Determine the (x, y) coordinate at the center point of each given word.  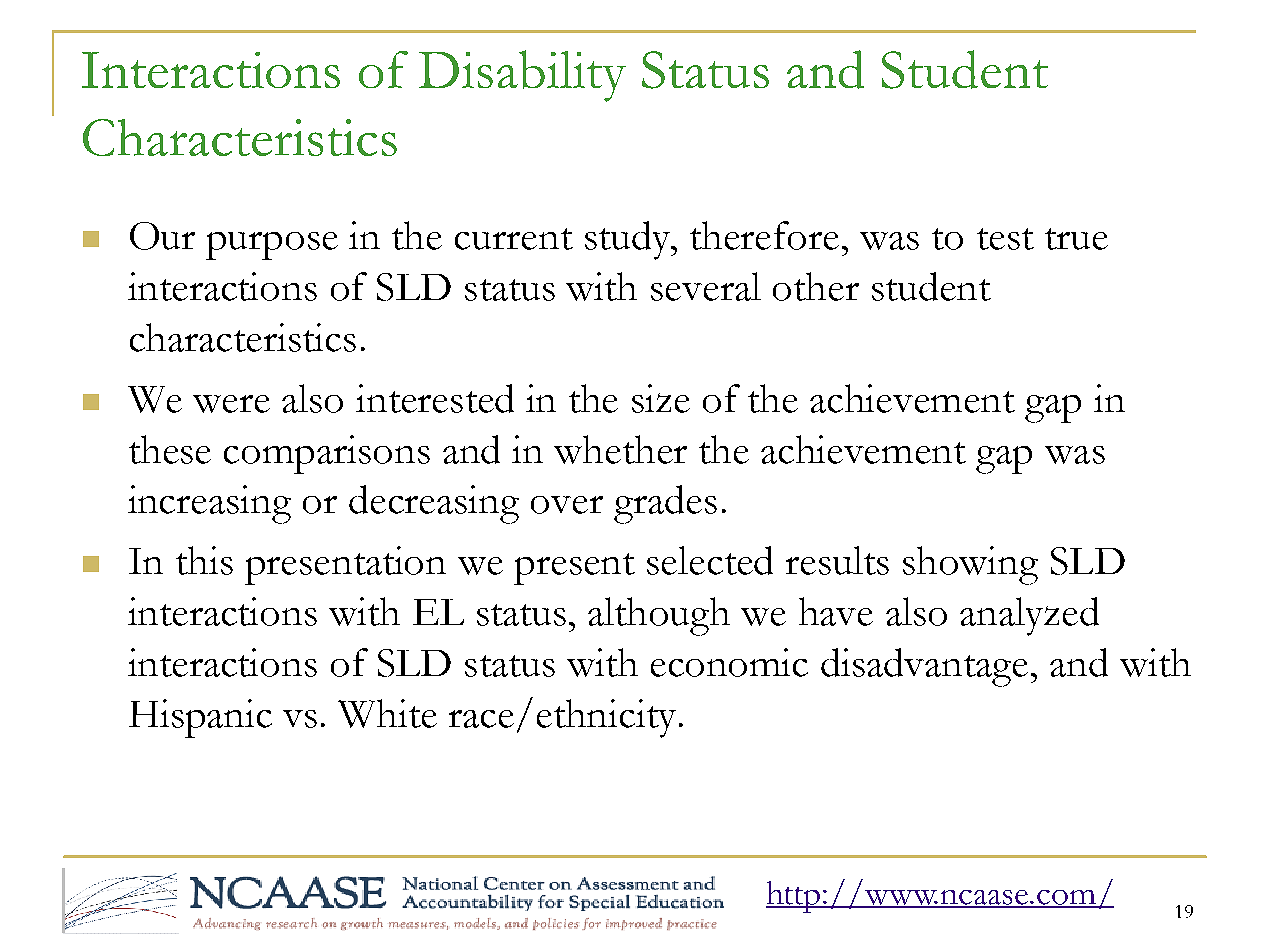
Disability (522, 76)
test (1005, 239)
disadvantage (924, 667)
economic (729, 662)
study (629, 240)
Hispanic (200, 718)
